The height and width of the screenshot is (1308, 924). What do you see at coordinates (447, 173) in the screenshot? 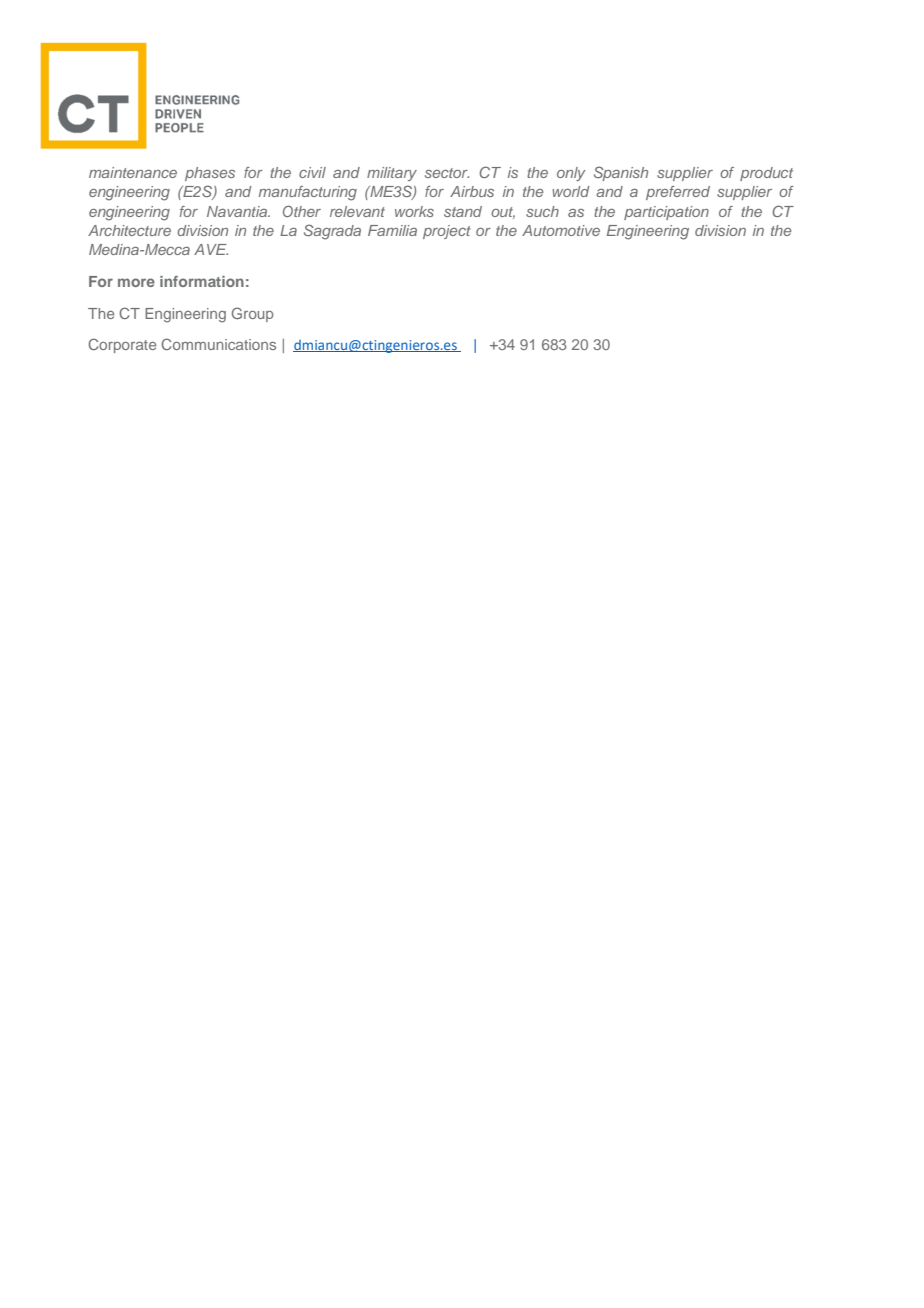
I see `sector` at bounding box center [447, 173].
